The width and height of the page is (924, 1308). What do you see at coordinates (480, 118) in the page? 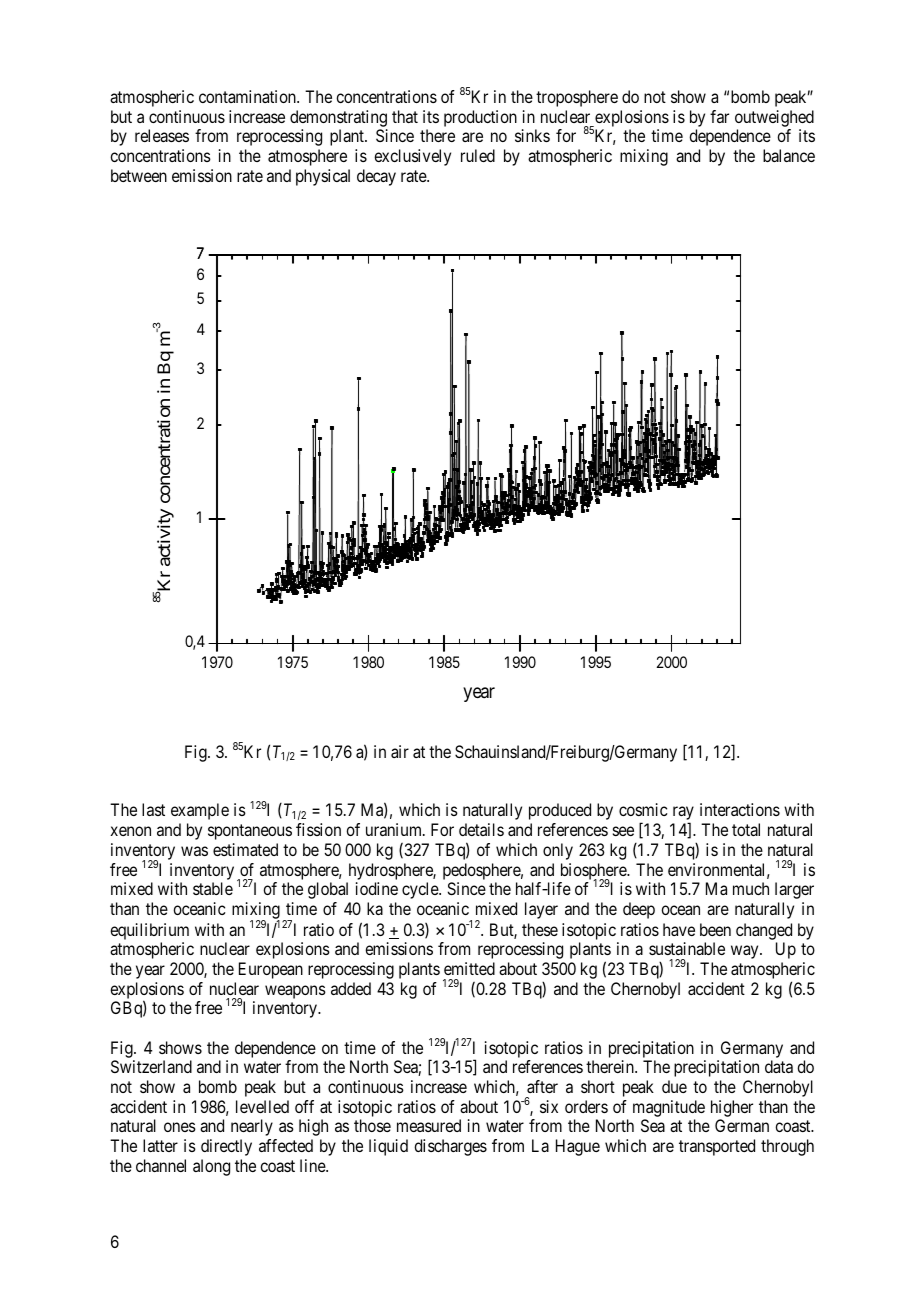
I see `production` at bounding box center [480, 118].
